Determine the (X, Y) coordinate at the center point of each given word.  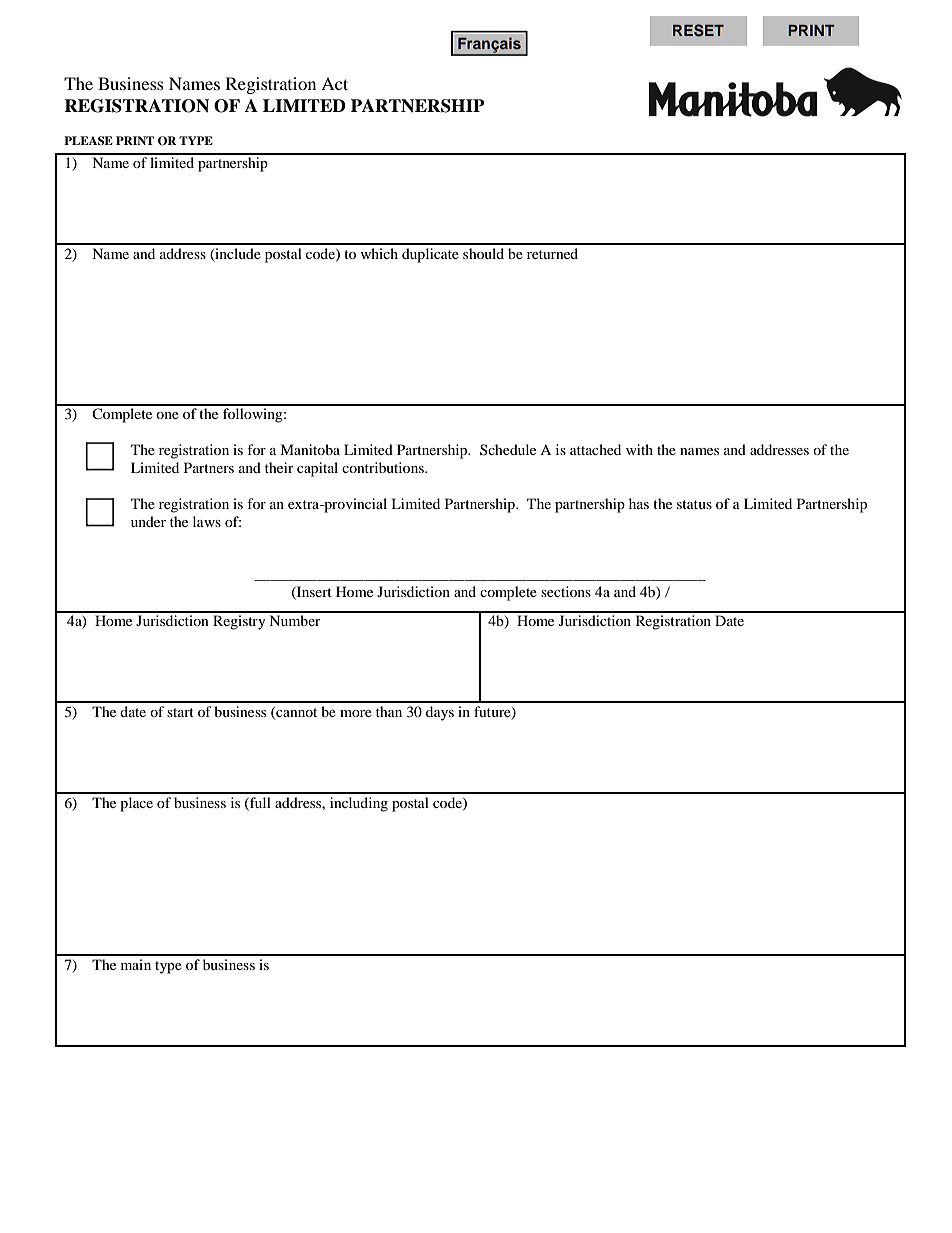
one (167, 415)
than (389, 711)
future (493, 713)
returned (552, 253)
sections (566, 591)
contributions (384, 467)
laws (207, 521)
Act (334, 83)
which (379, 253)
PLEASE (88, 141)
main (136, 964)
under (148, 521)
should (483, 253)
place (136, 804)
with (639, 449)
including (359, 804)
